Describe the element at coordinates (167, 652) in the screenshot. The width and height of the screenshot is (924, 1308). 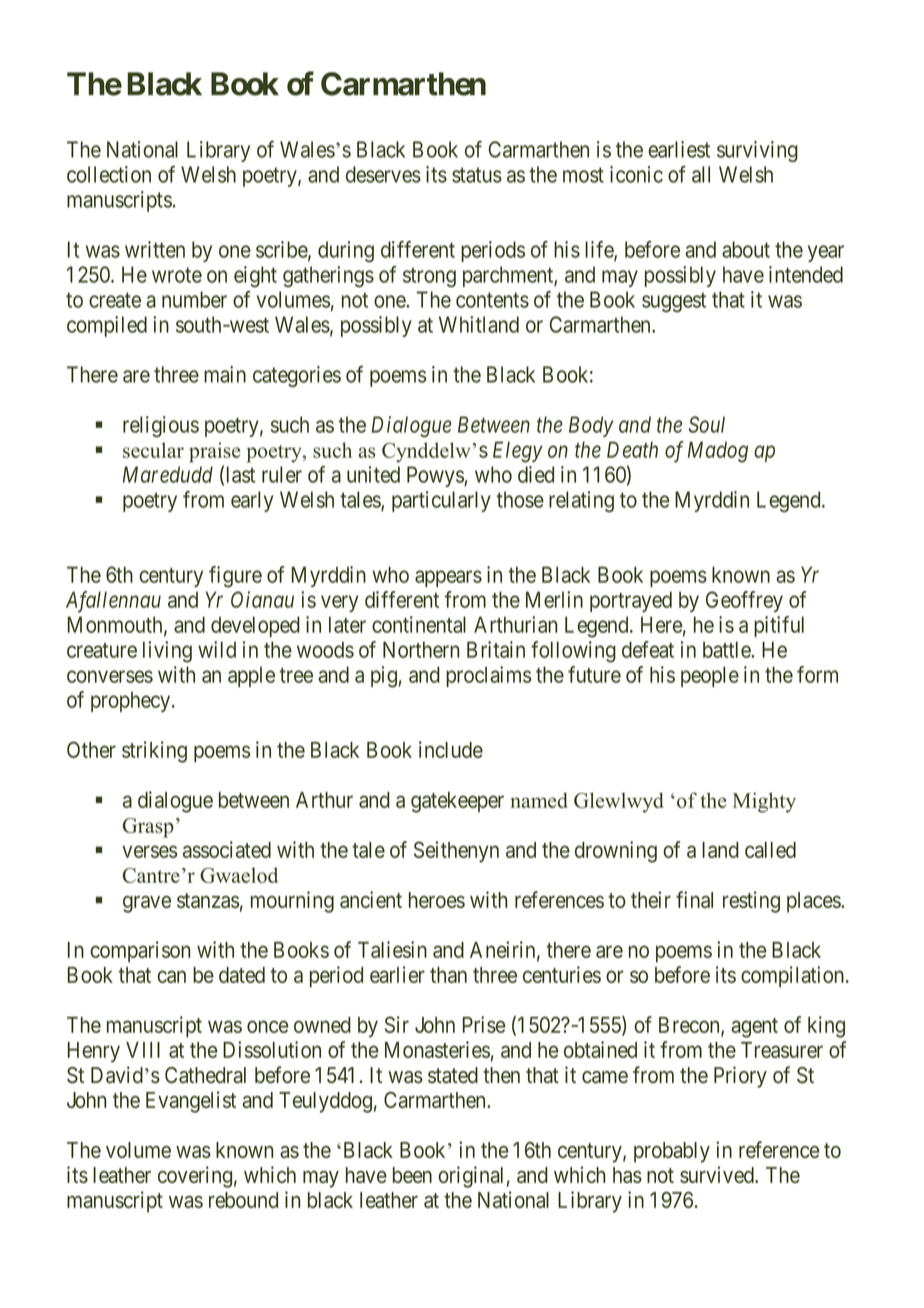
I see `living` at that location.
